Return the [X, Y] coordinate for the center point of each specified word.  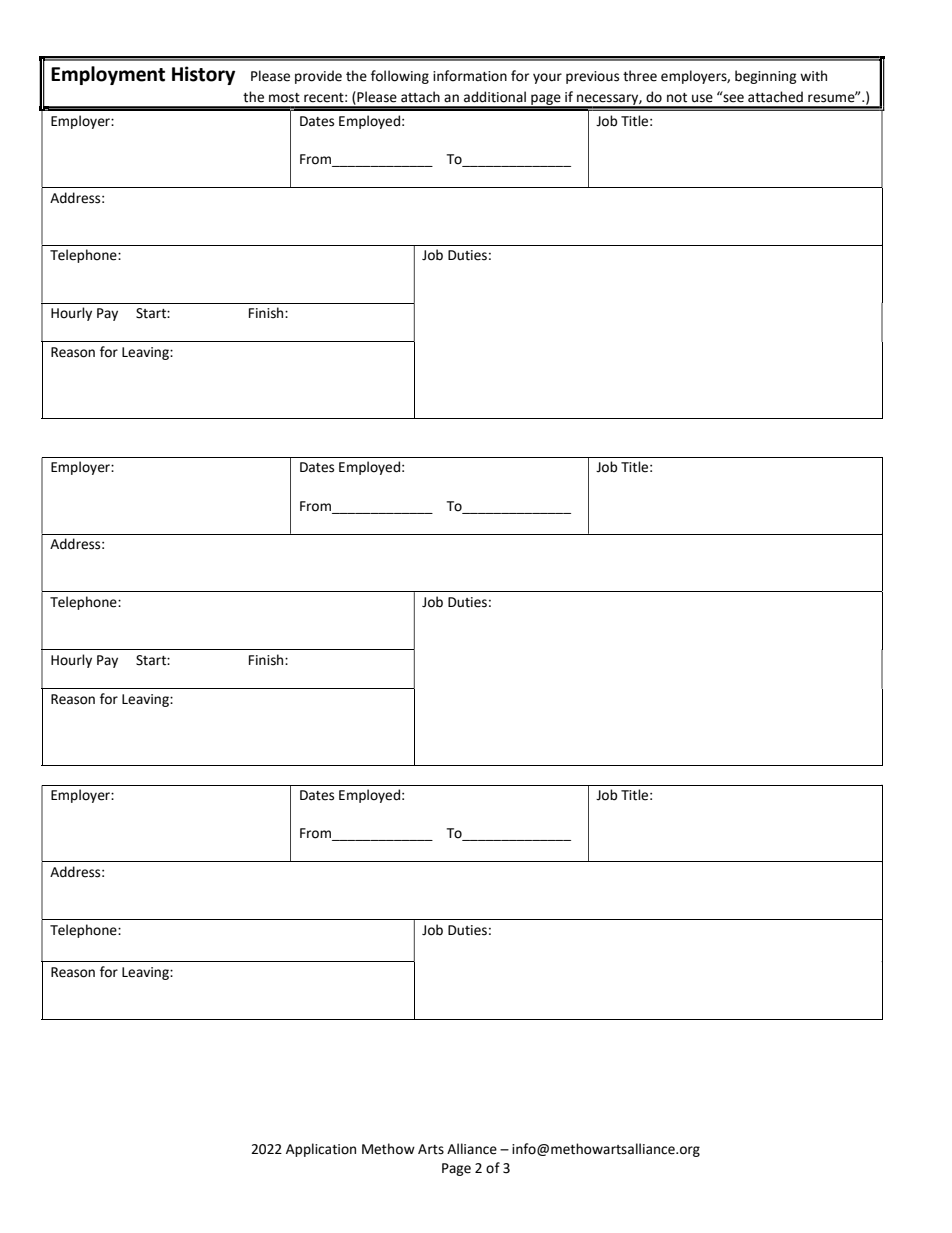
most [284, 98]
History [203, 75]
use [702, 98]
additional [495, 97]
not [677, 98]
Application [321, 1150]
